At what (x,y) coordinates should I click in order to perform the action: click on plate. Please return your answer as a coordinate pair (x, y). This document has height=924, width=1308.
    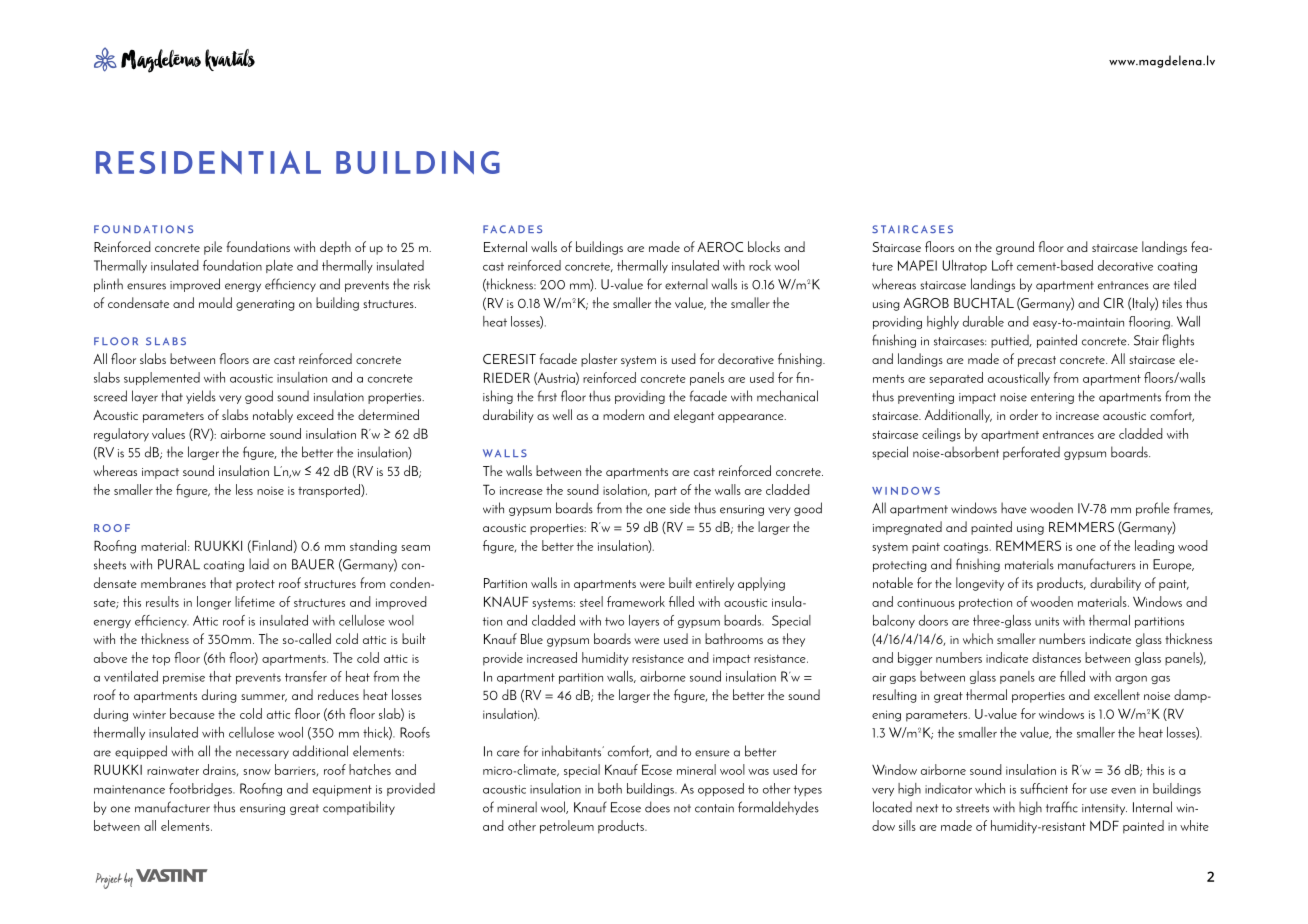
    Looking at the image, I should click on (279, 266).
